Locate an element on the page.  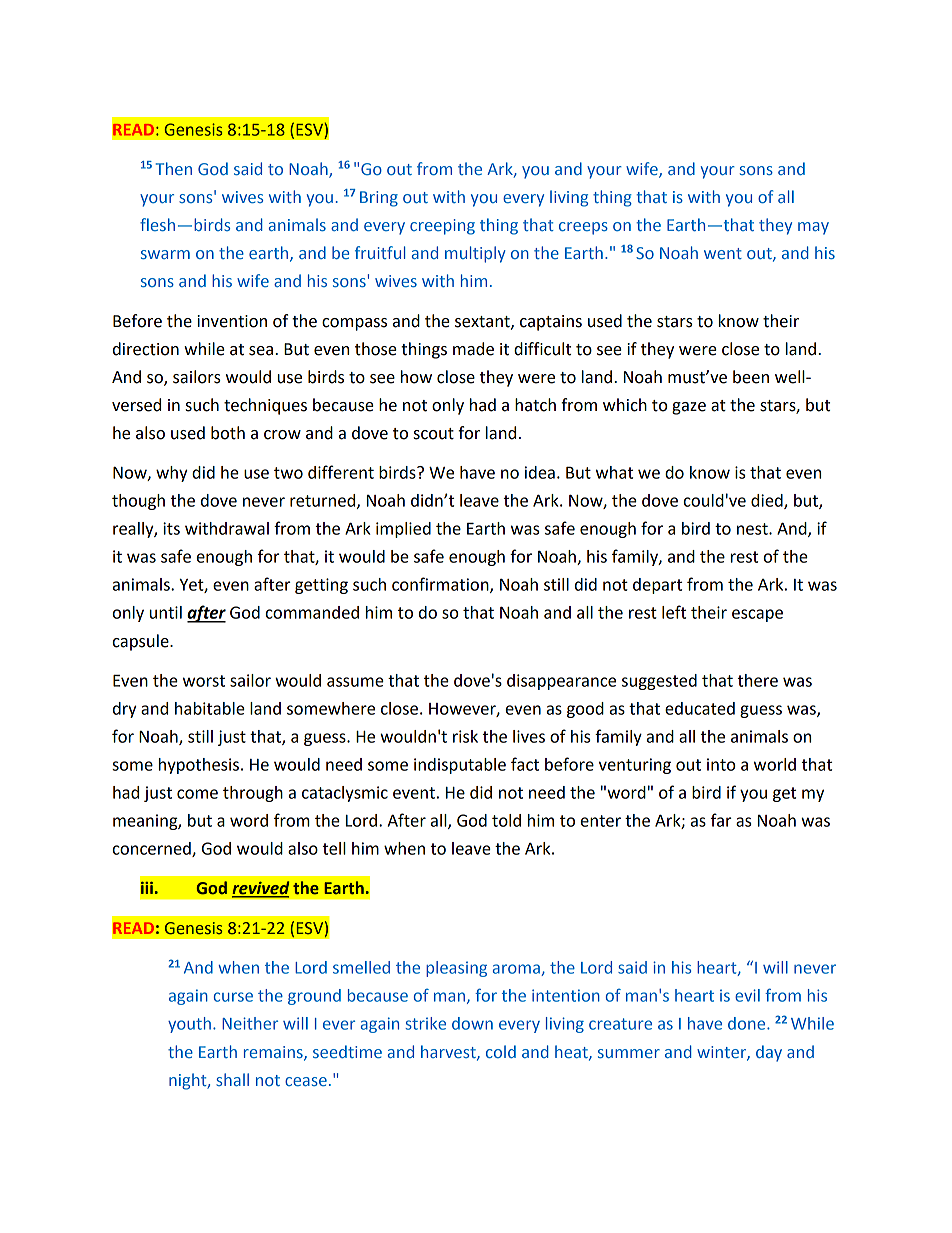
Then is located at coordinates (174, 168).
